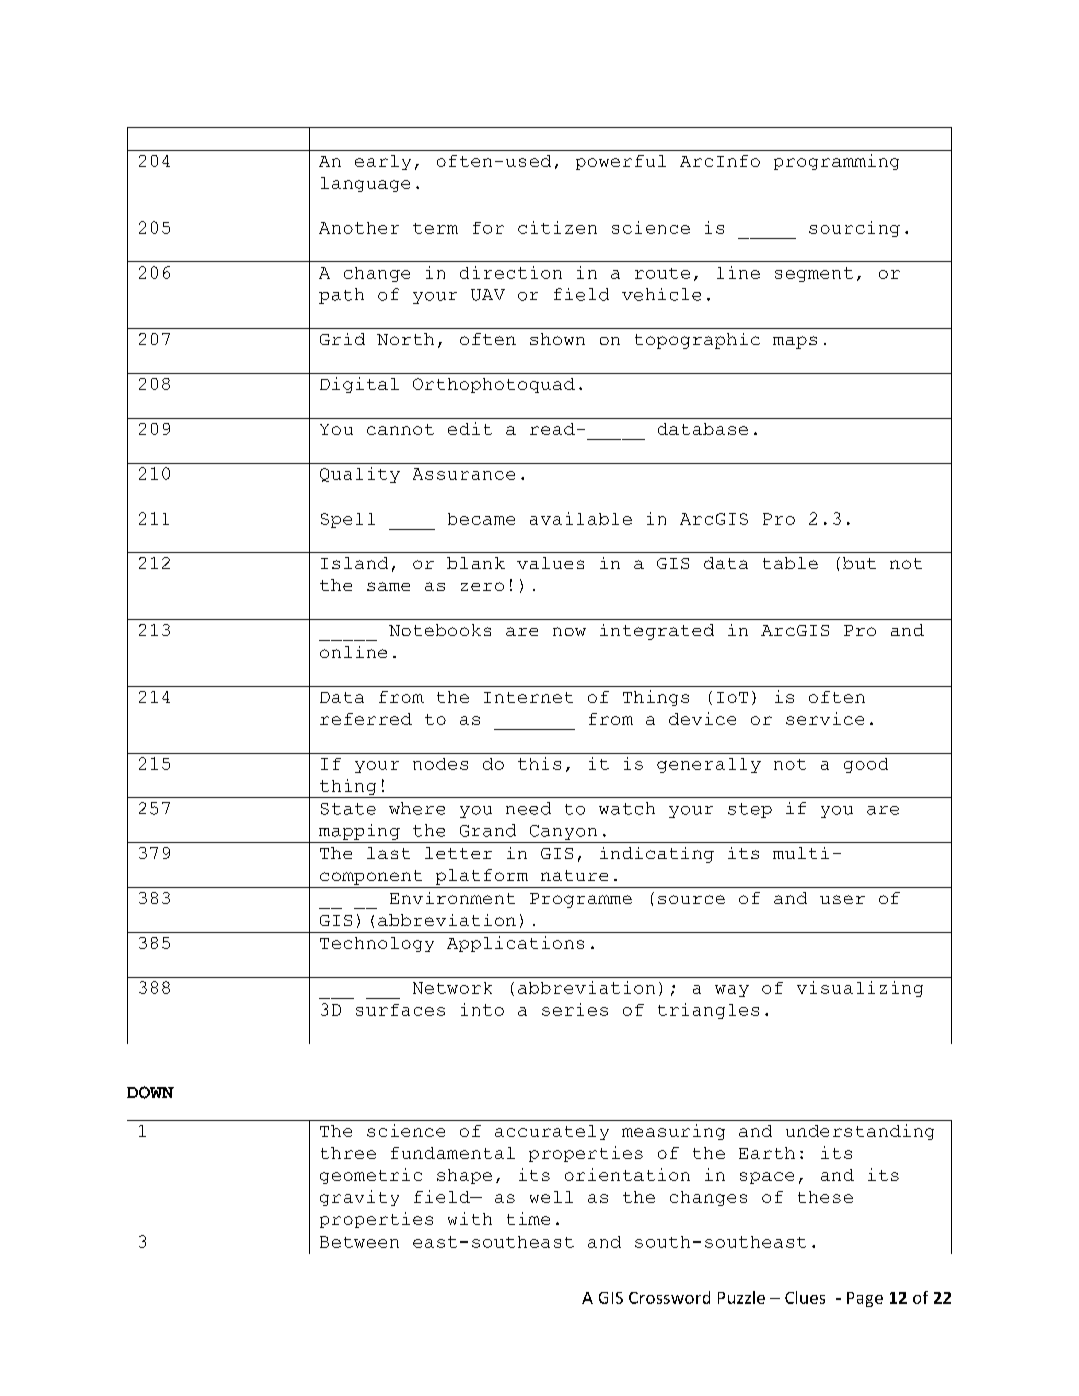 This screenshot has height=1396, width=1079. I want to click on user, so click(842, 899).
